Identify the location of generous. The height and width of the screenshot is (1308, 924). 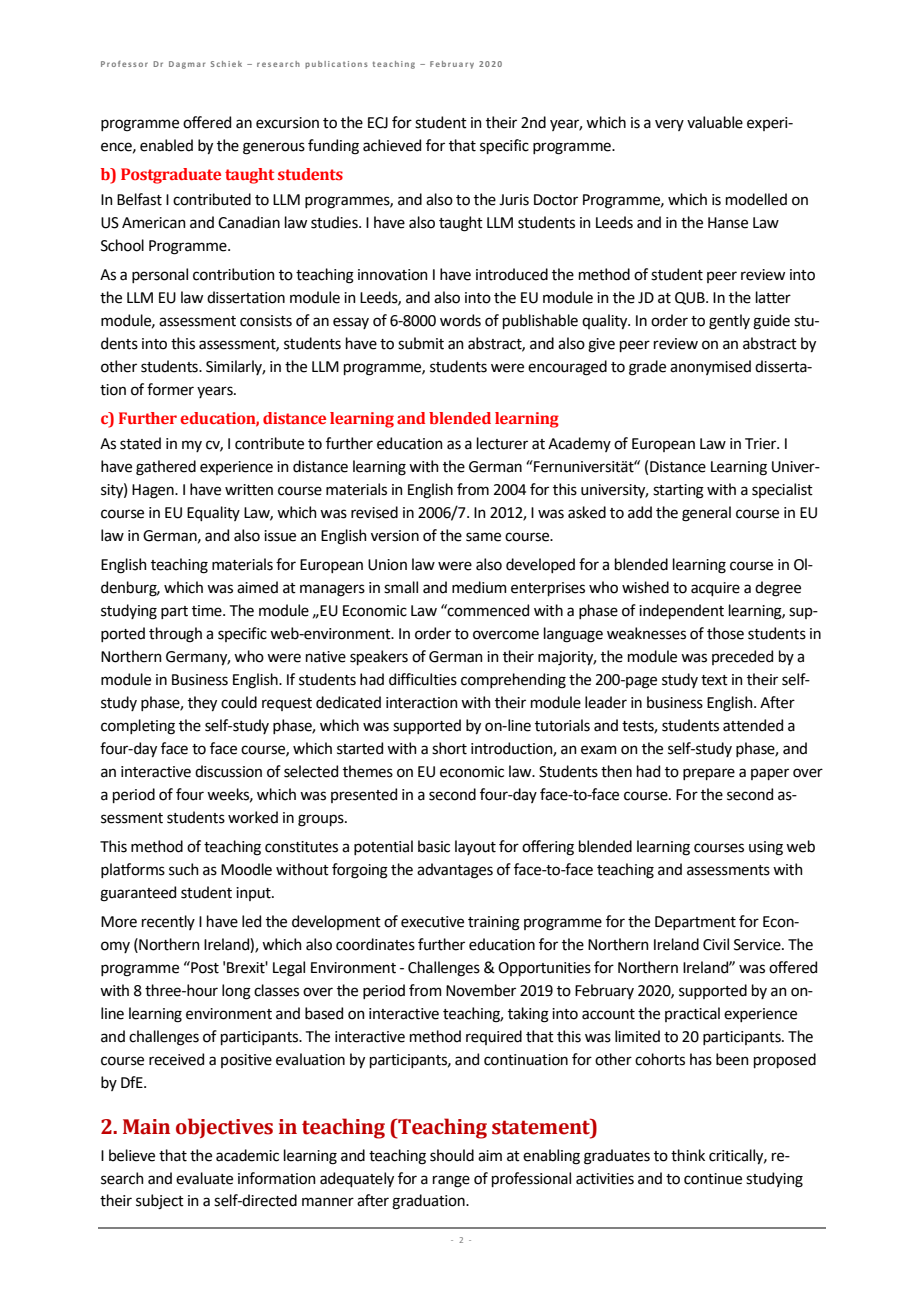
(274, 148).
